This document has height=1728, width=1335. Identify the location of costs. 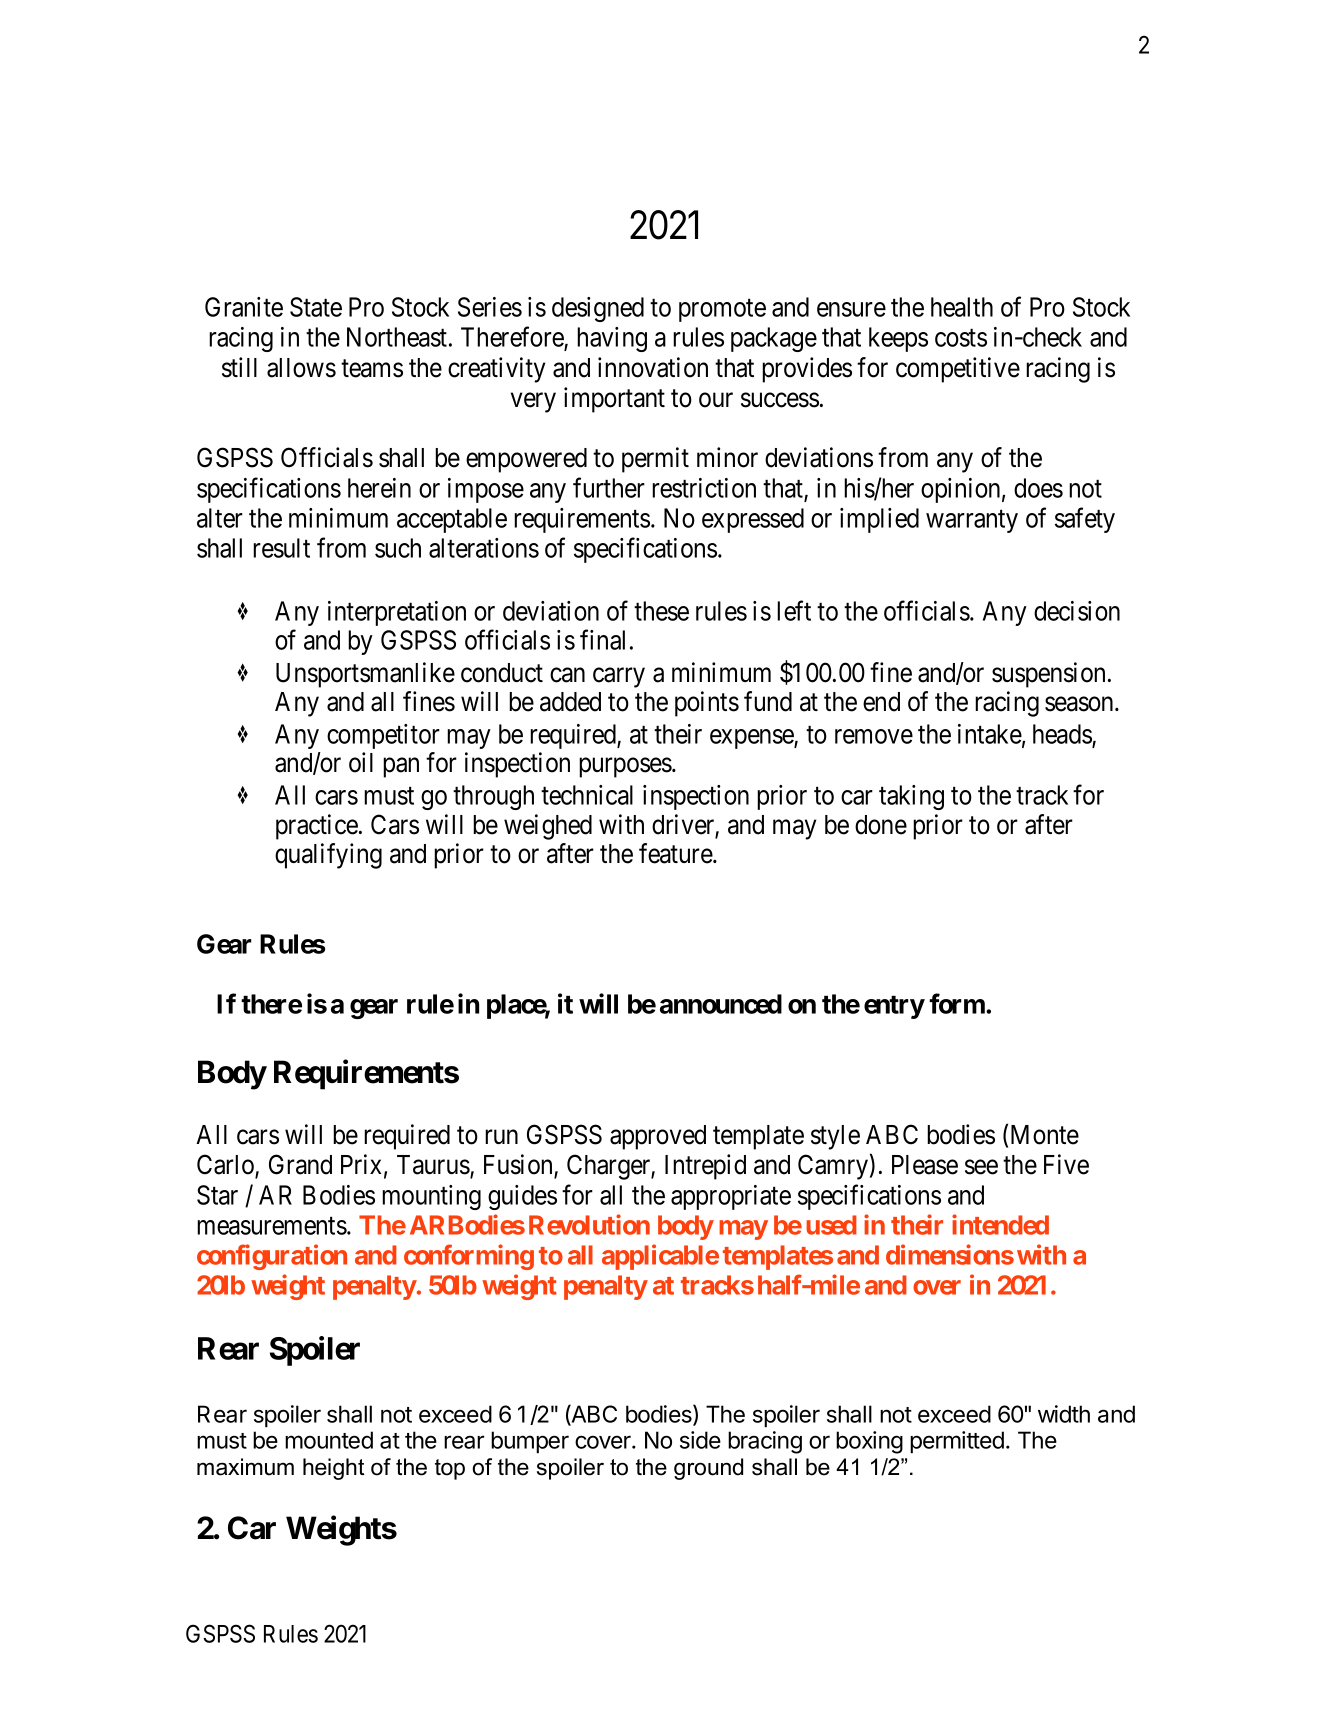
(961, 338).
